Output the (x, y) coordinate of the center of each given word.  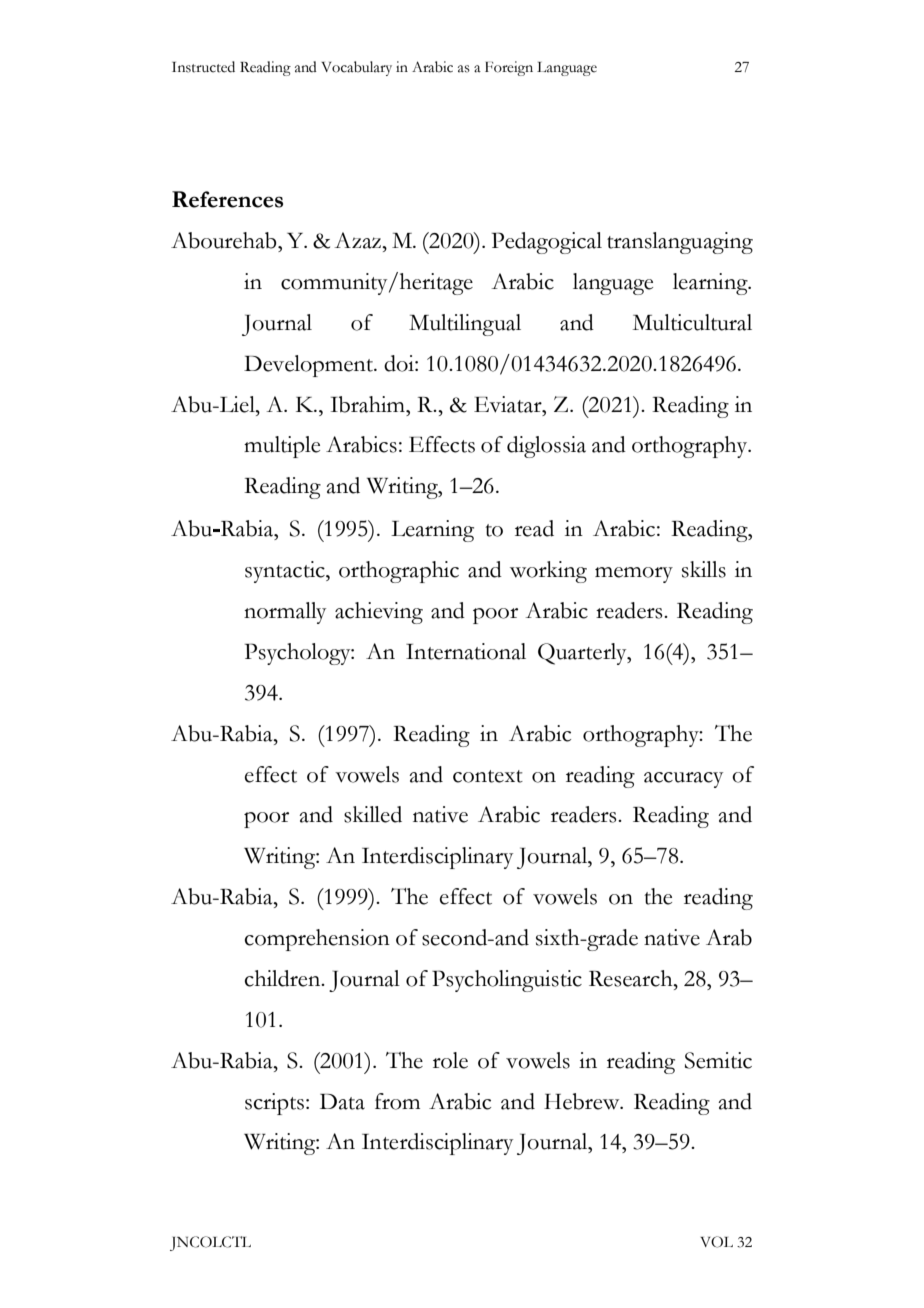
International (466, 651)
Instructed (203, 67)
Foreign (509, 68)
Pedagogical (547, 243)
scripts (274, 1104)
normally (285, 613)
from (397, 1101)
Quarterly (583, 654)
